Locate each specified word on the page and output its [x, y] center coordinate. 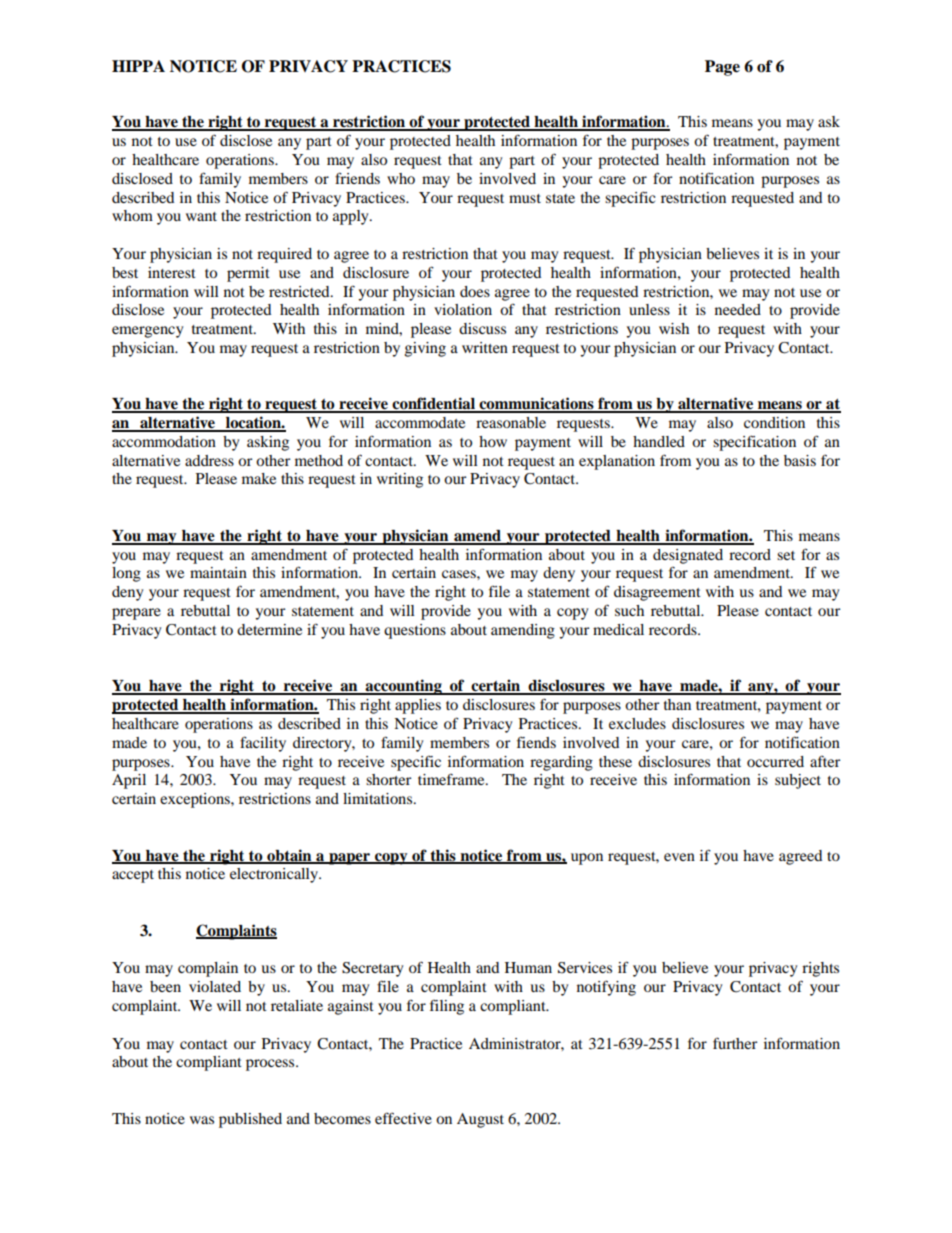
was [202, 1120]
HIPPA [138, 66]
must [525, 198]
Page [722, 68]
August [480, 1120]
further [735, 1043]
